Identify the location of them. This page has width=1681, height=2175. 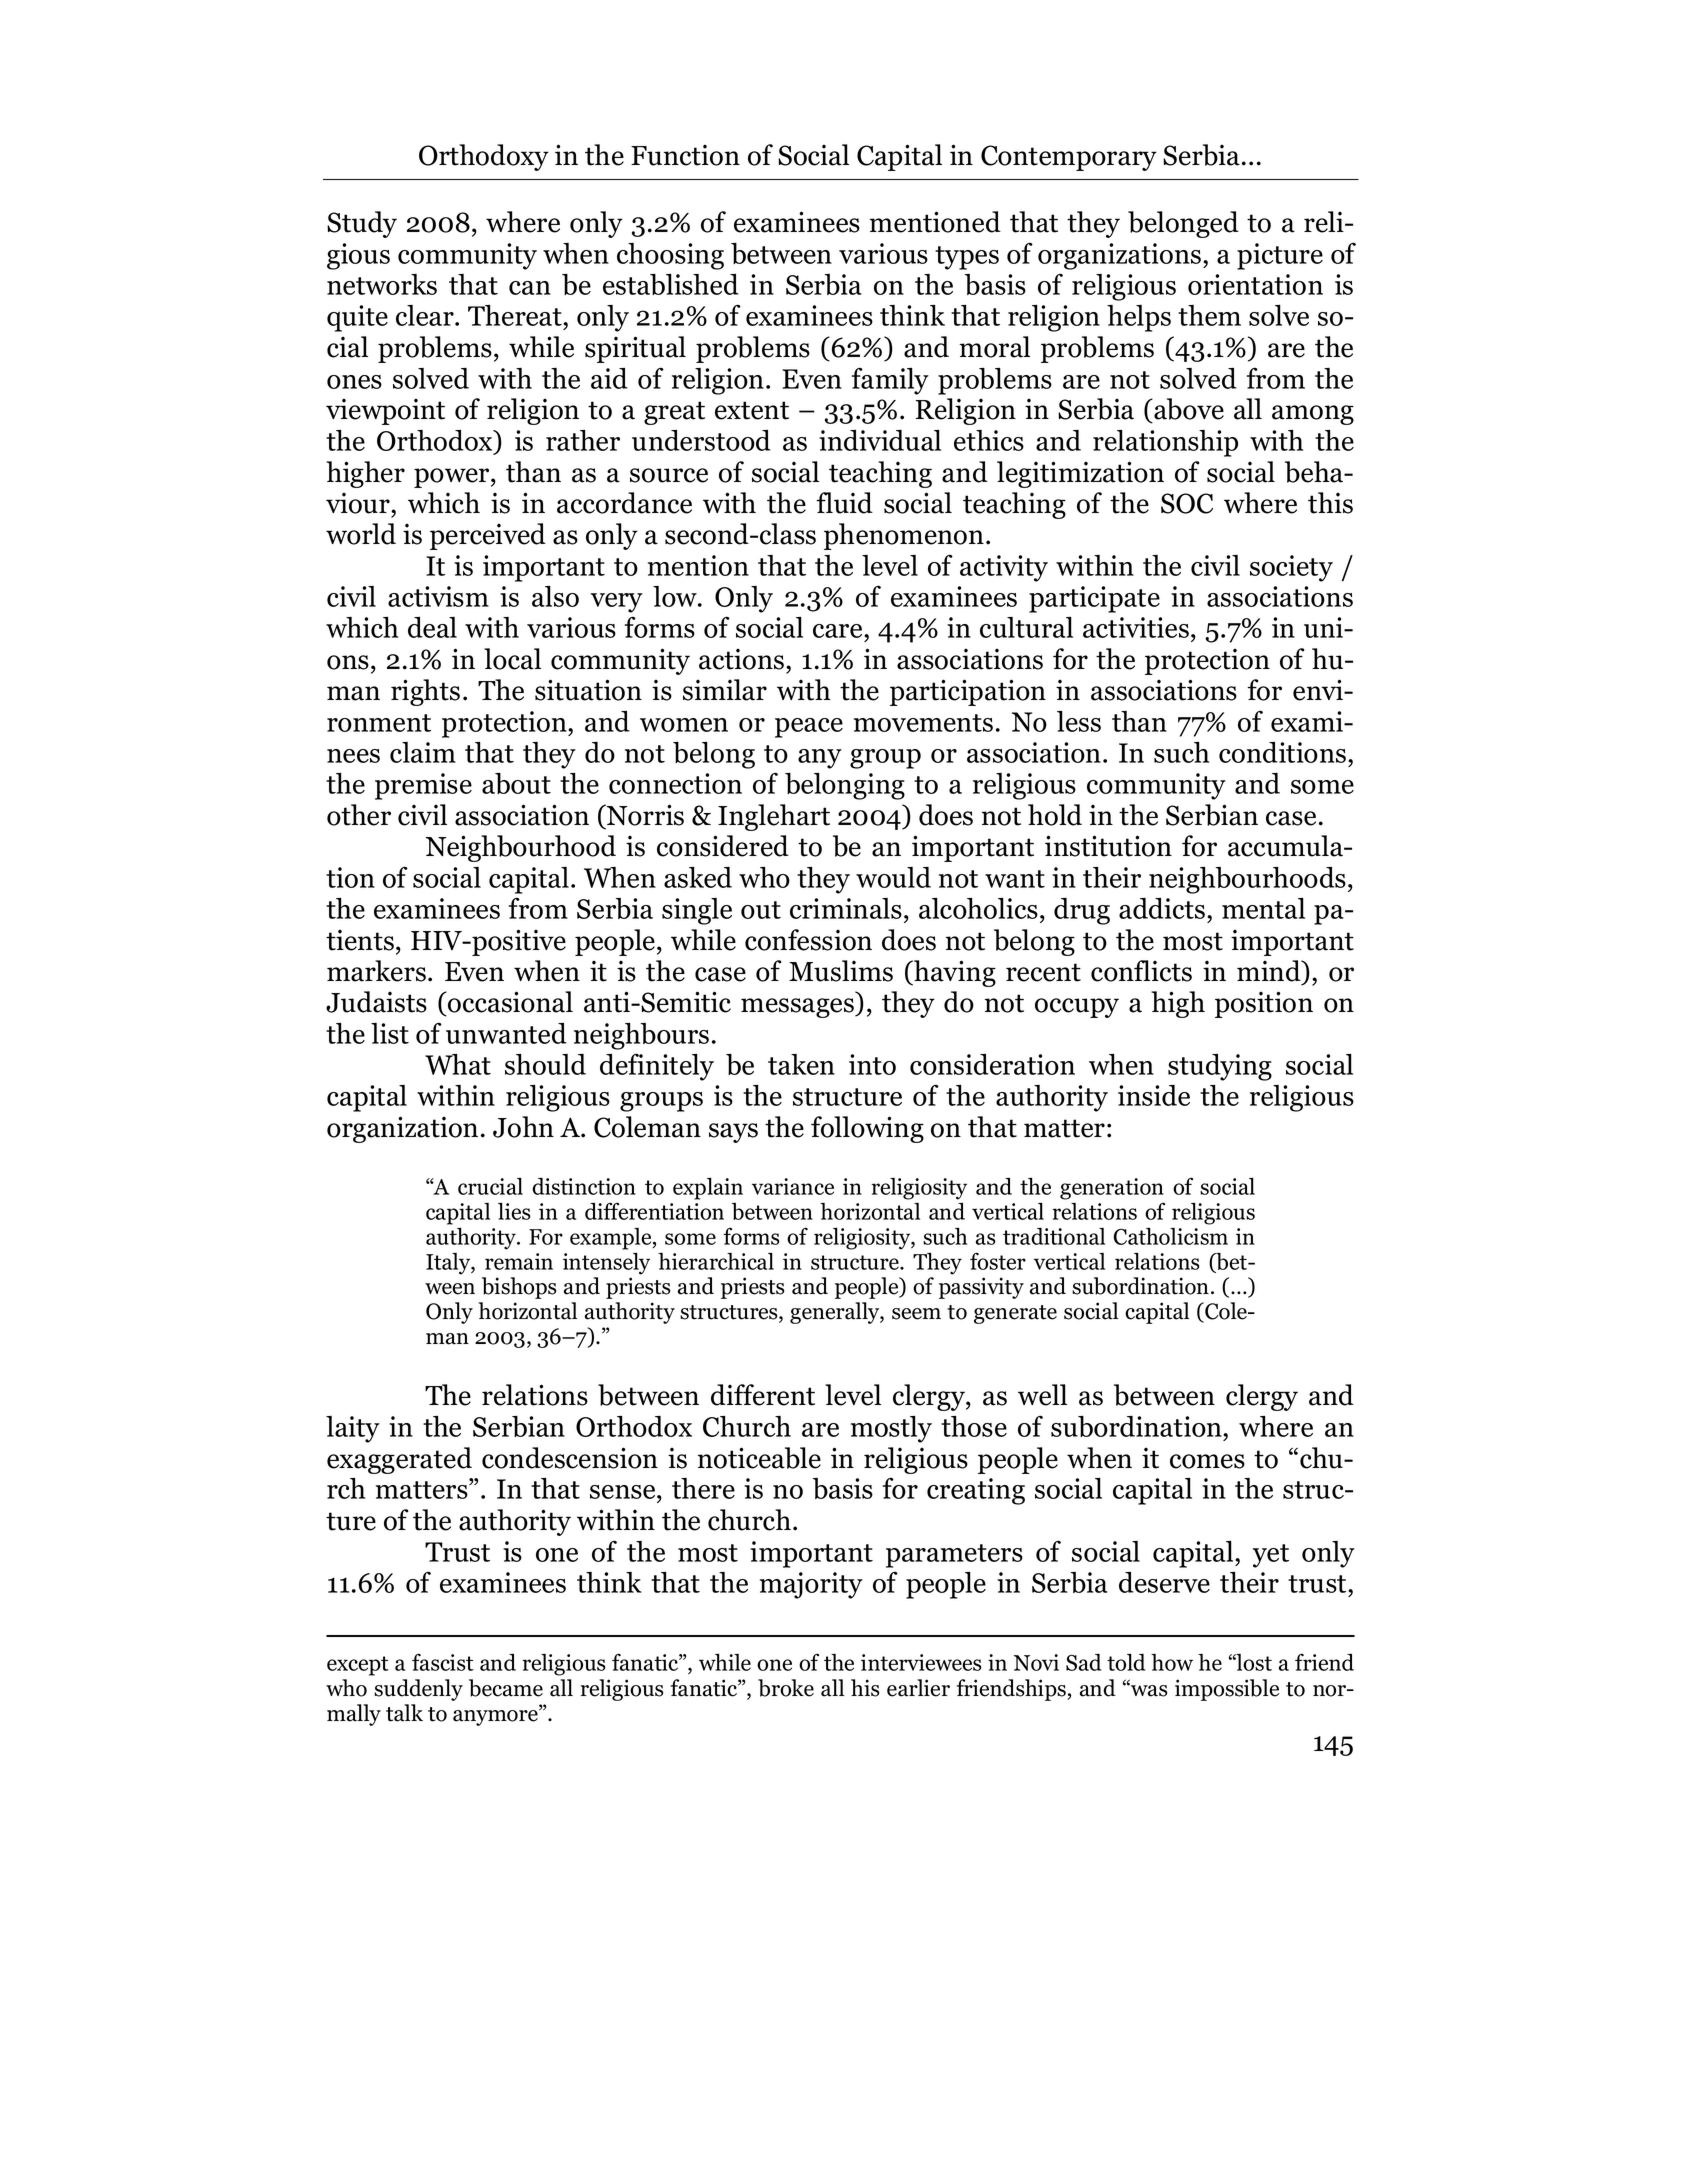
(1209, 315).
